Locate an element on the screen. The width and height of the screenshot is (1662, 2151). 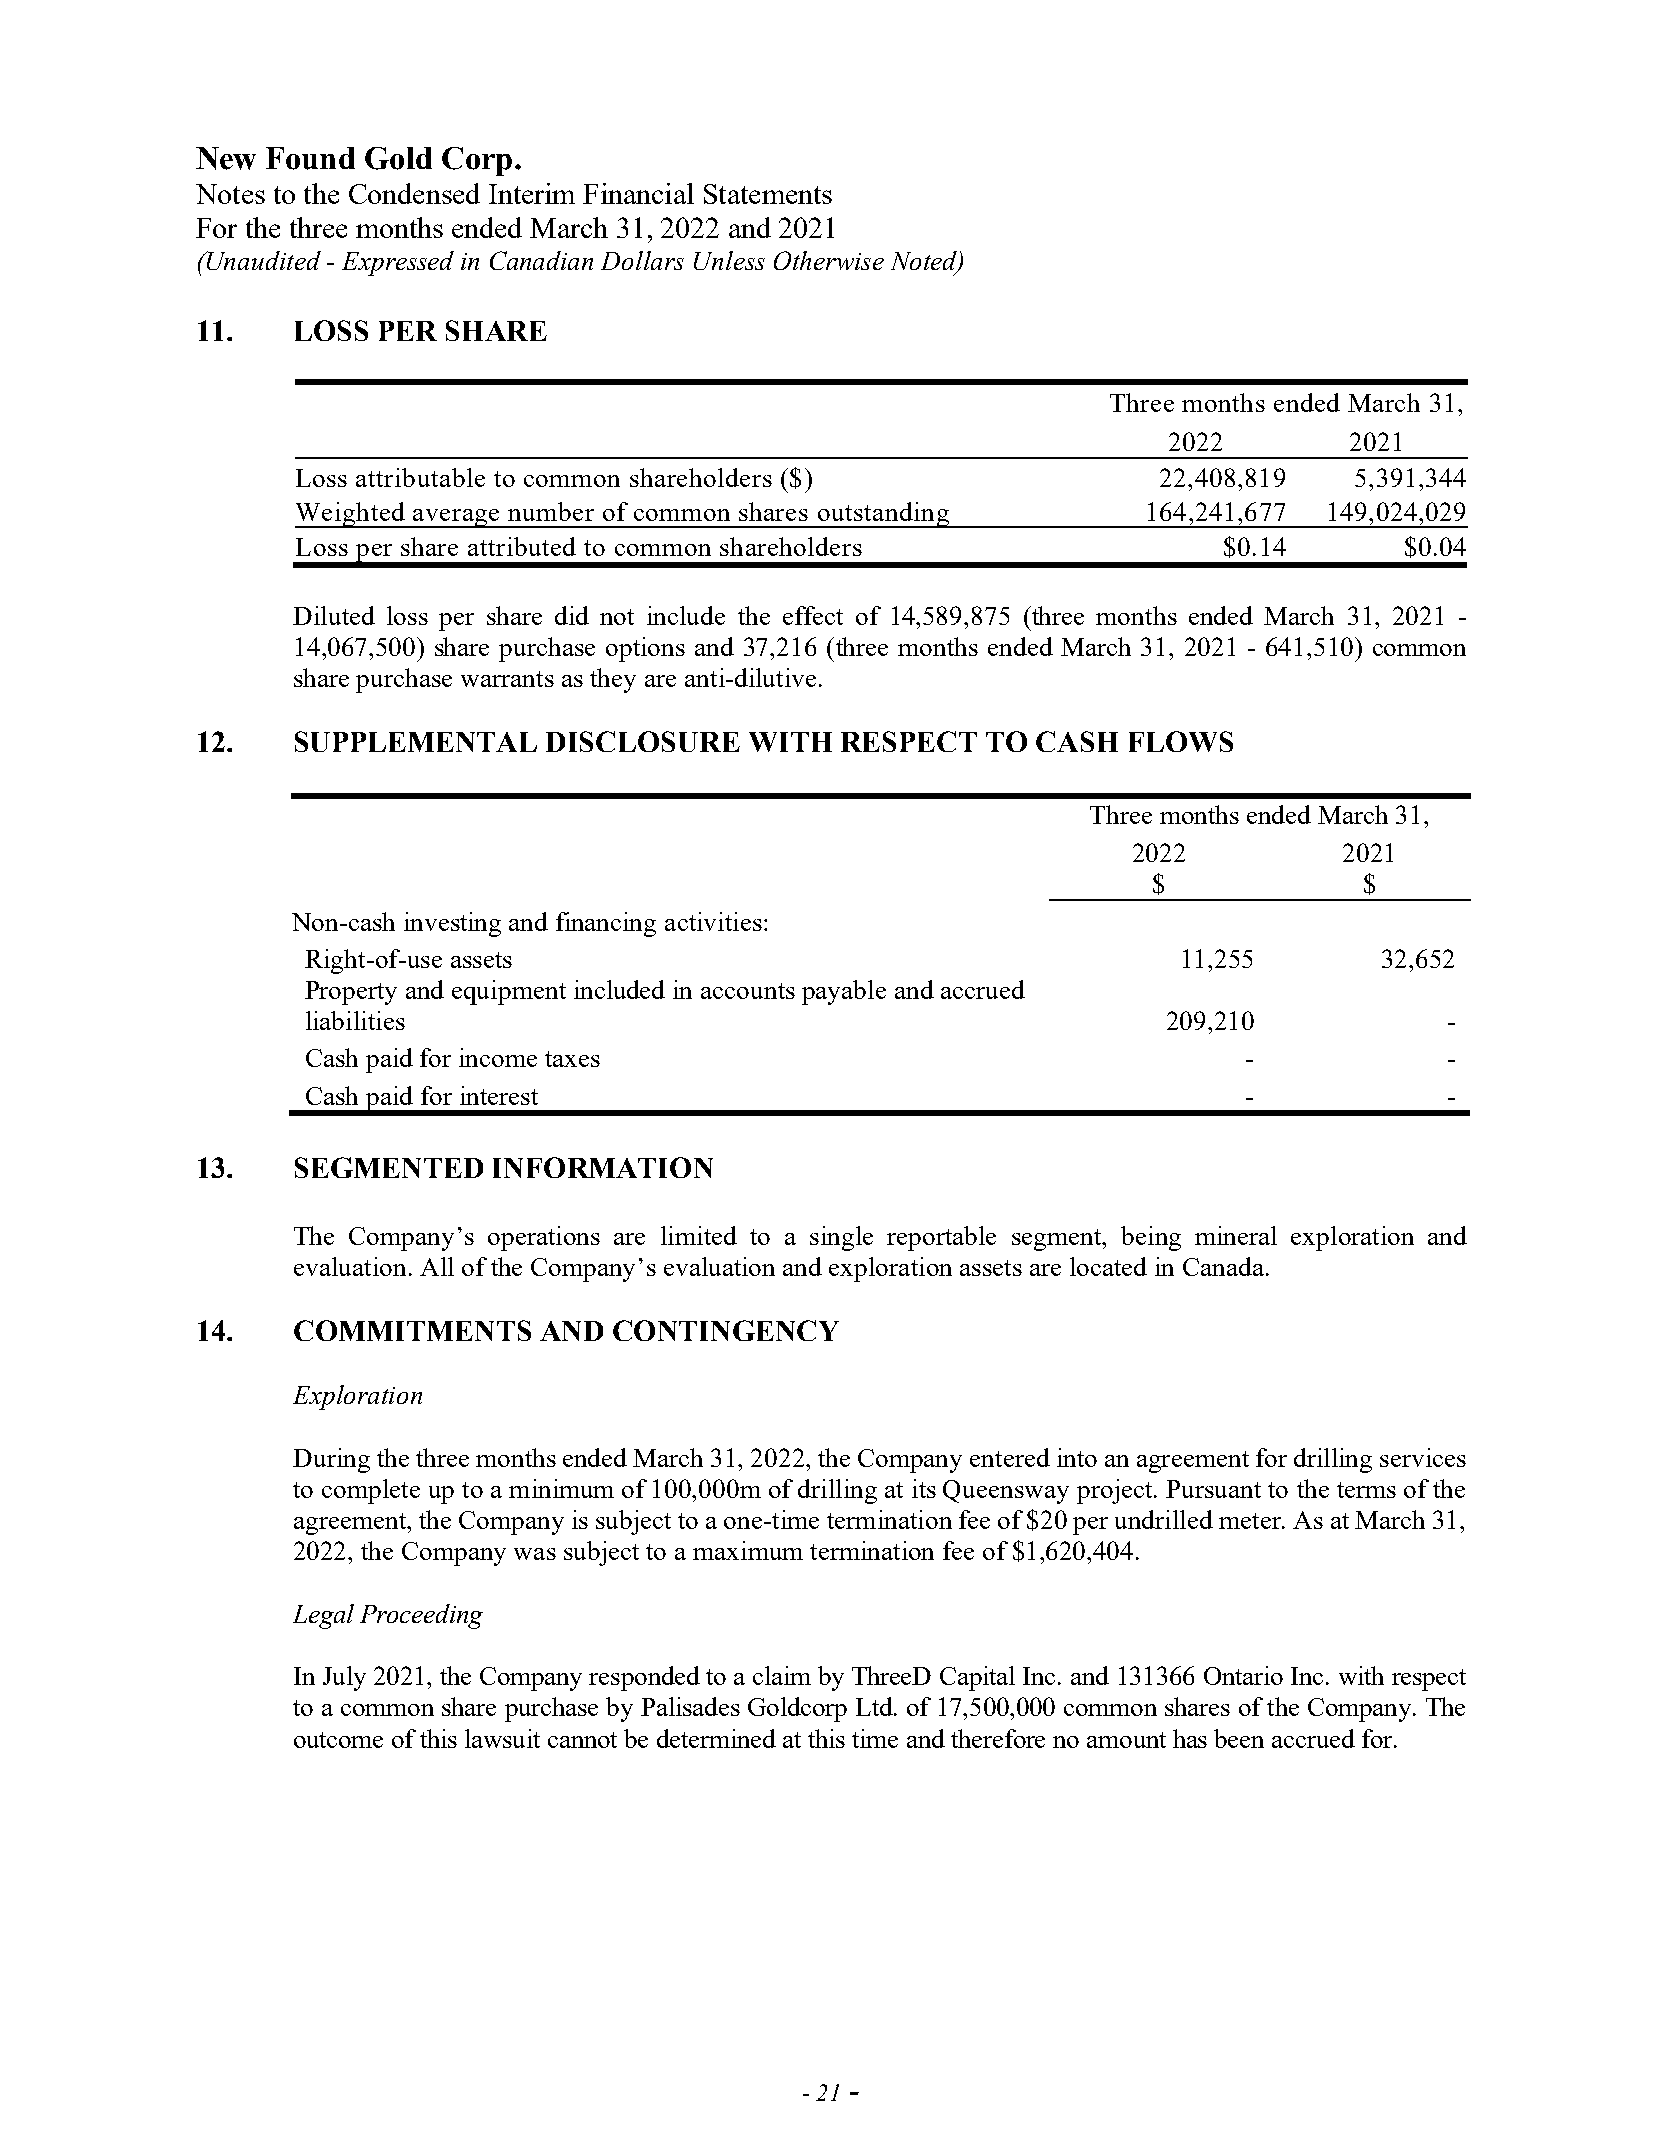
Condensed is located at coordinates (414, 193).
